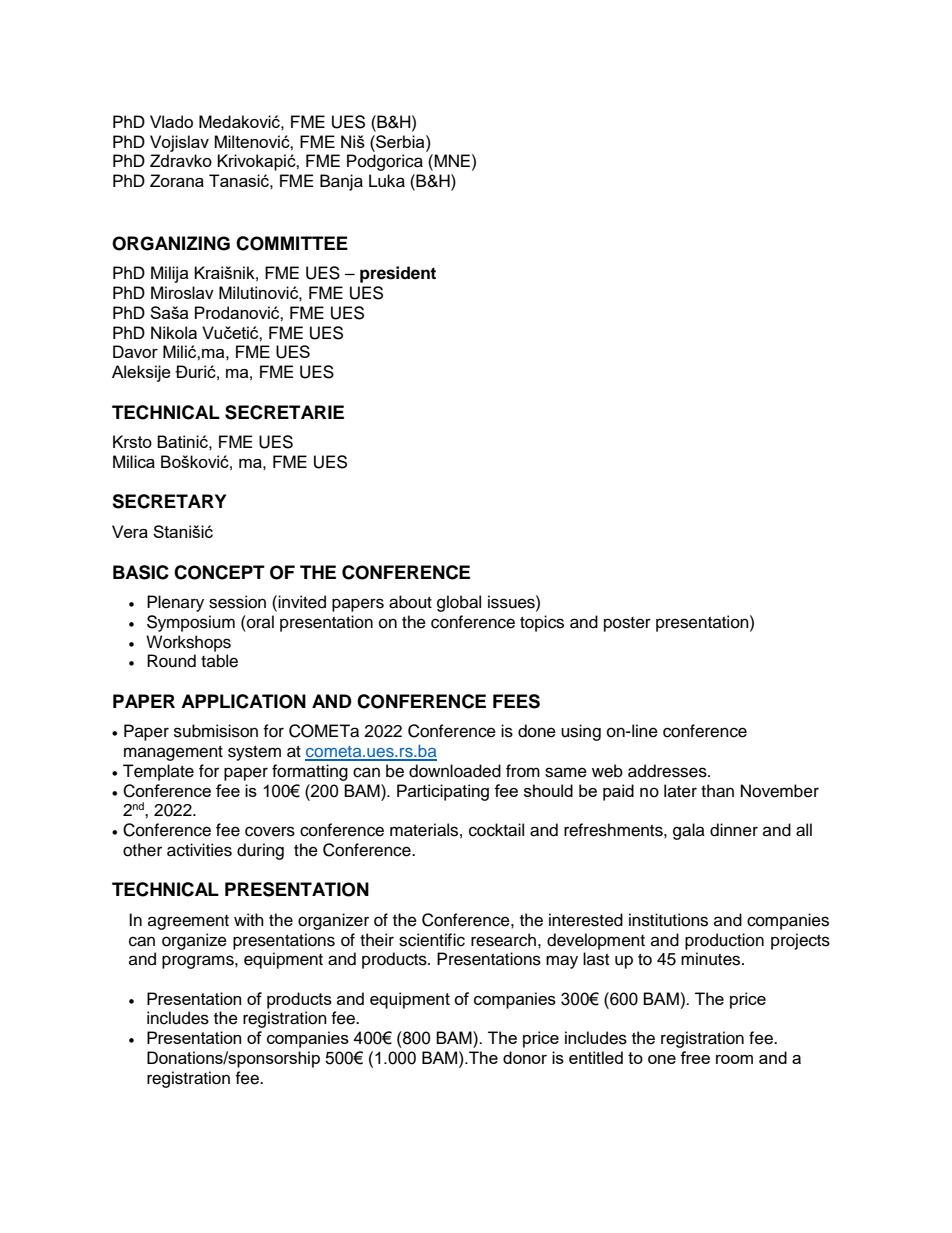 Image resolution: width=952 pixels, height=1233 pixels. What do you see at coordinates (188, 922) in the screenshot?
I see `agreement` at bounding box center [188, 922].
